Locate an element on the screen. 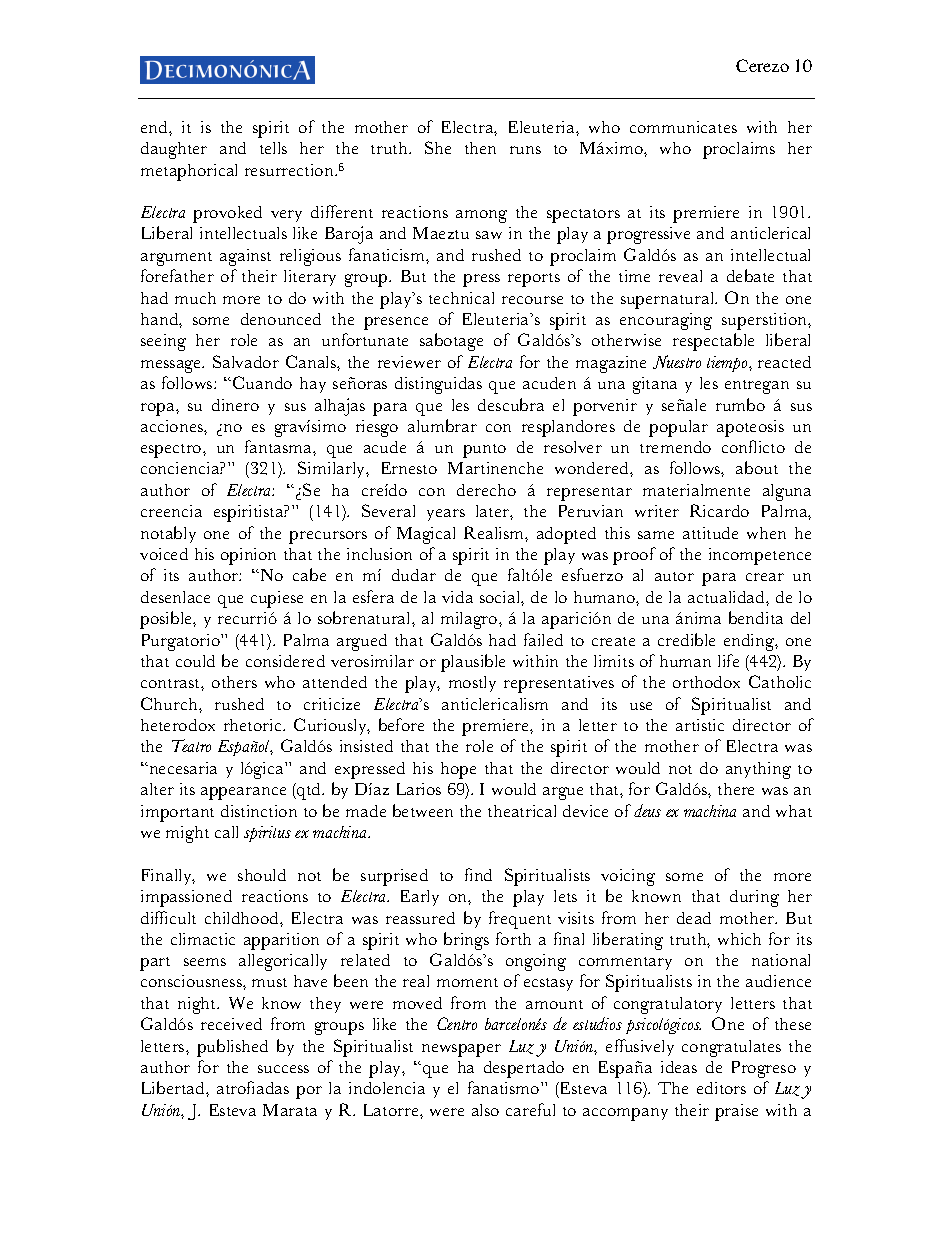 This screenshot has height=1233, width=952. then is located at coordinates (480, 148).
